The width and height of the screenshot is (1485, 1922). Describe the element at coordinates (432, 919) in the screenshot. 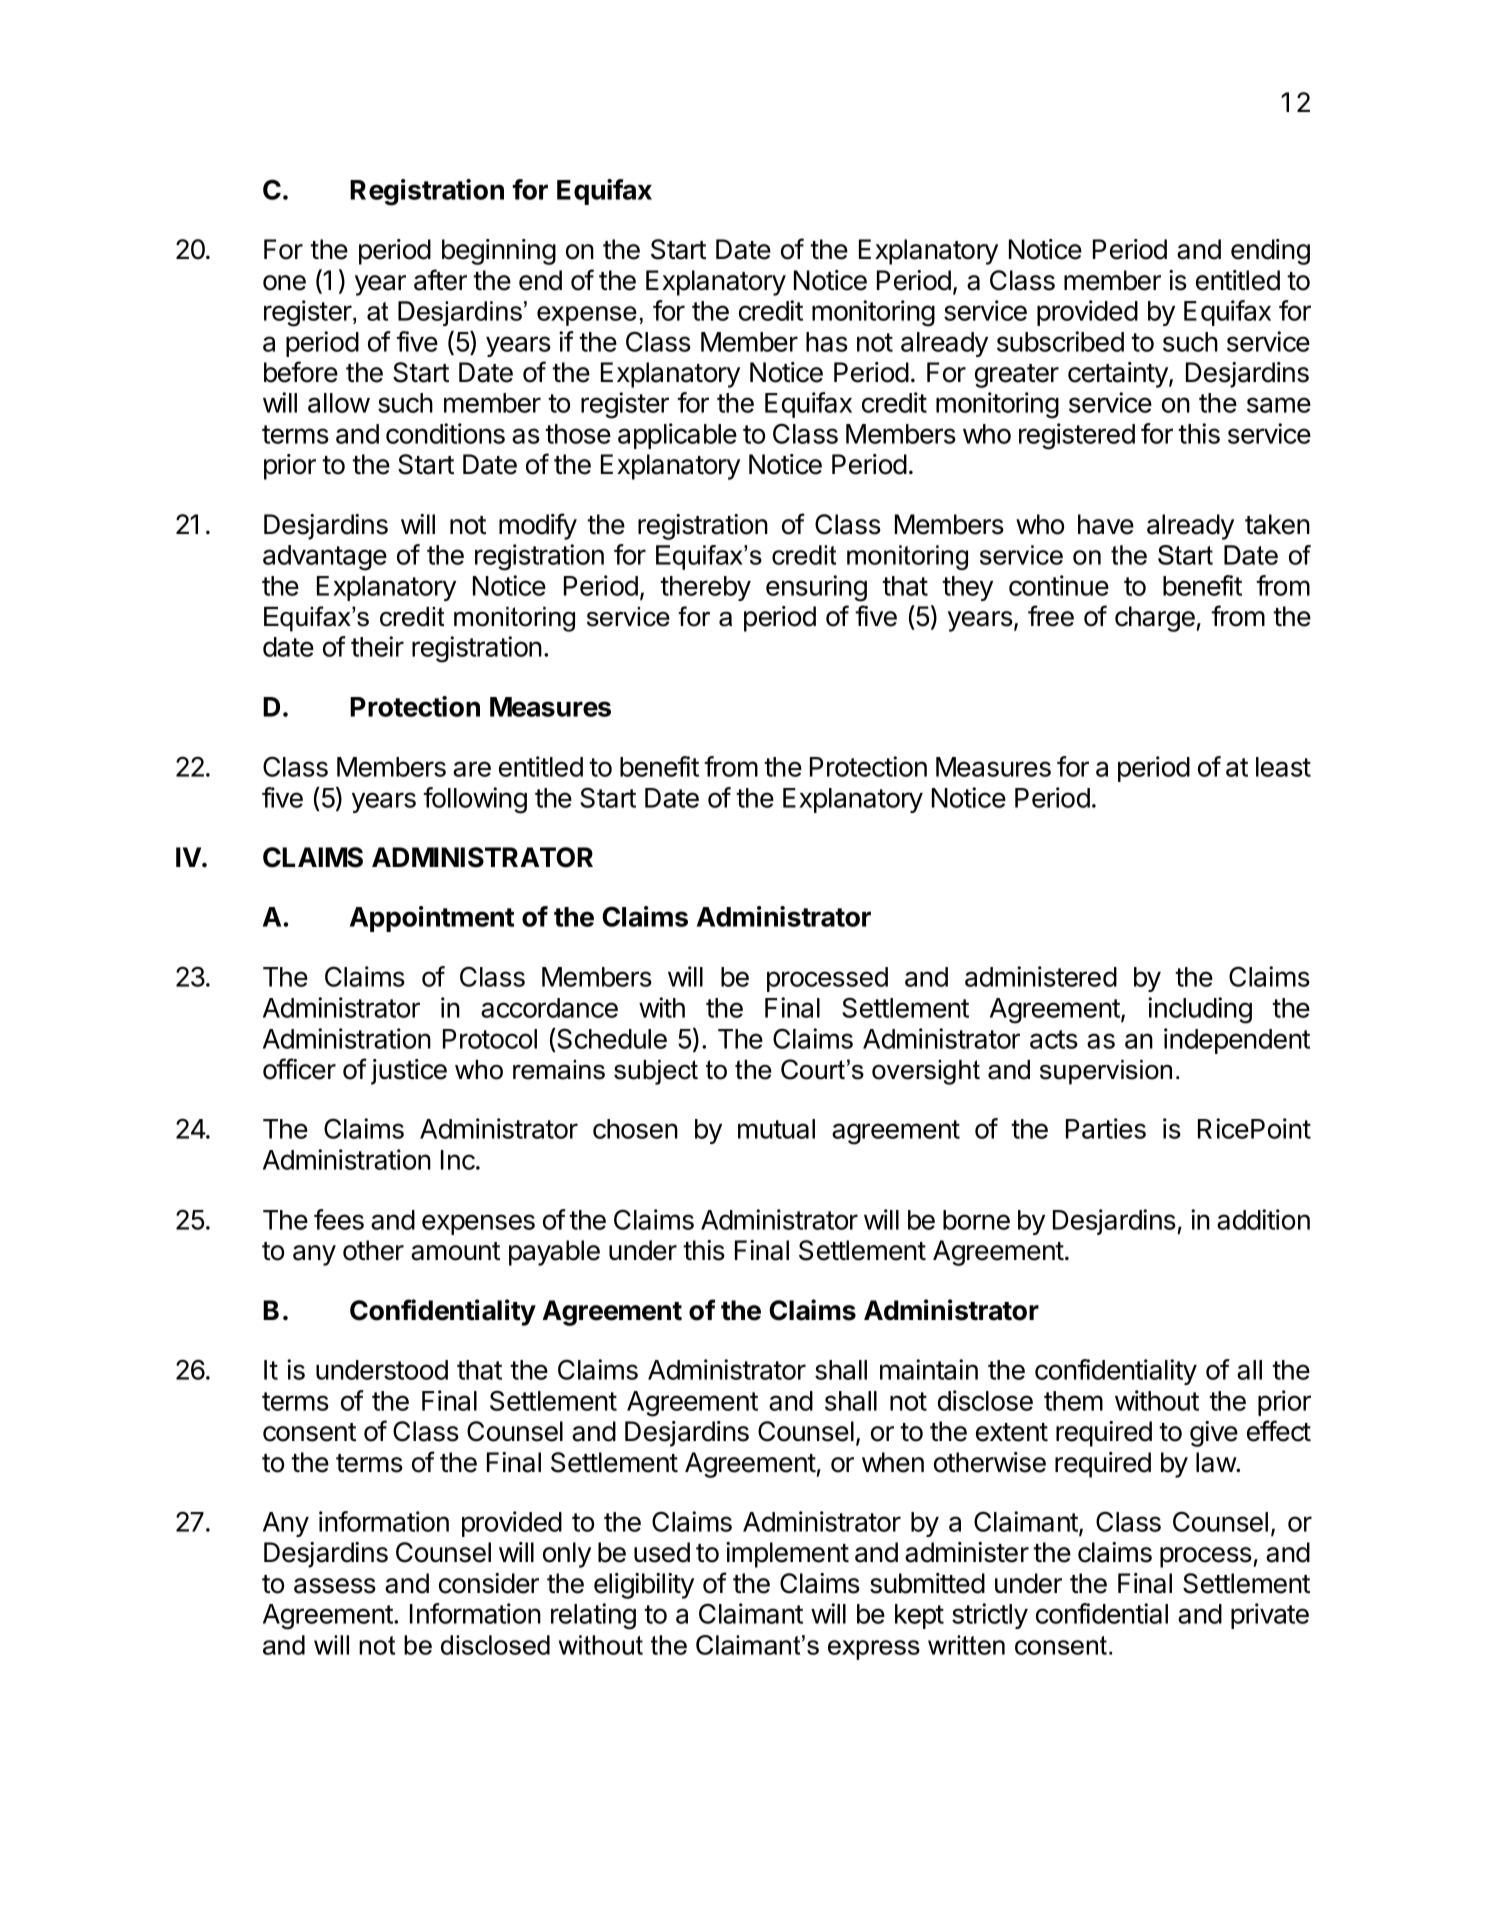

I see `Appointment` at that location.
